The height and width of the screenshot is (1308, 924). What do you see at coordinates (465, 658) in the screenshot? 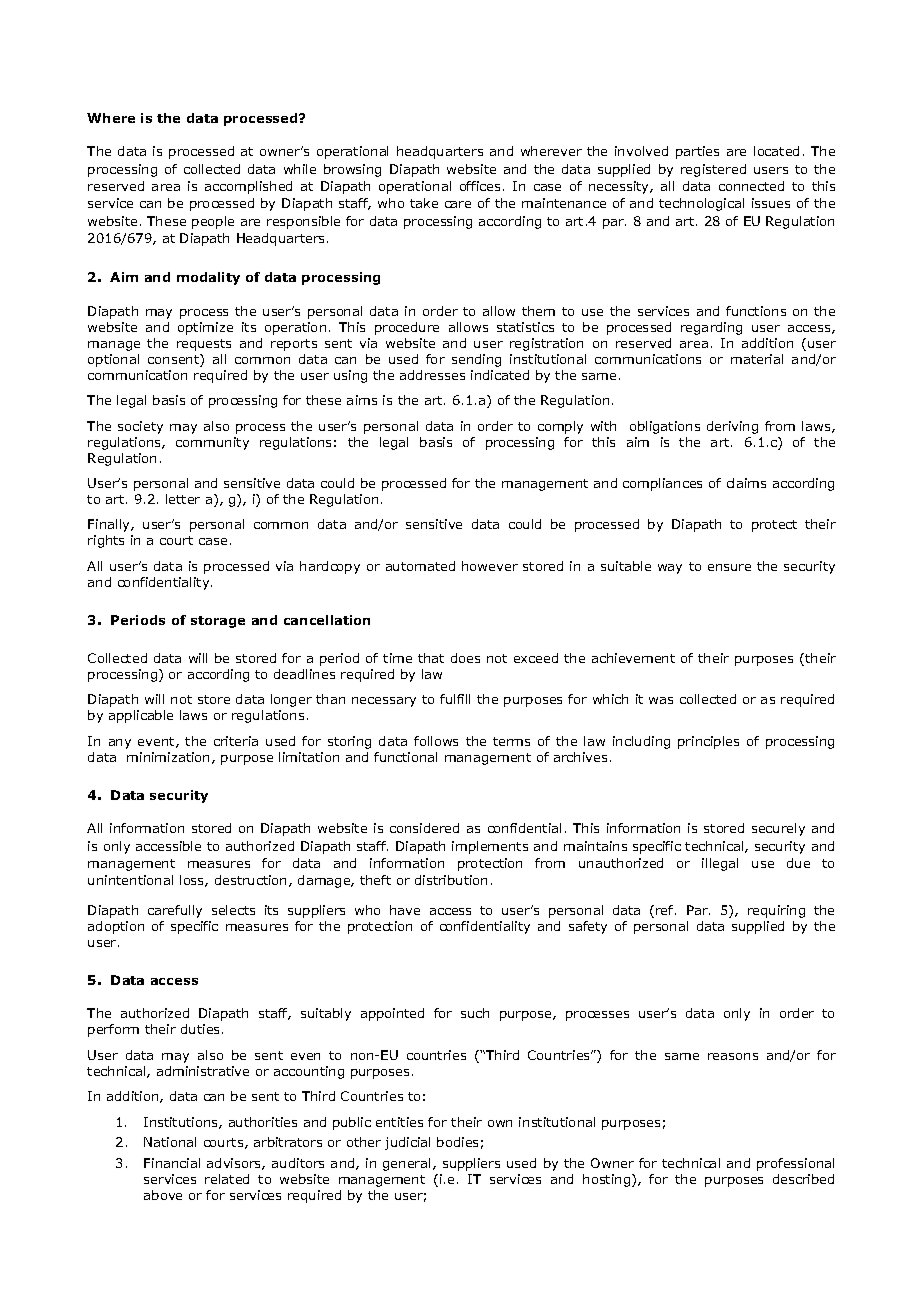
I see `does` at bounding box center [465, 658].
